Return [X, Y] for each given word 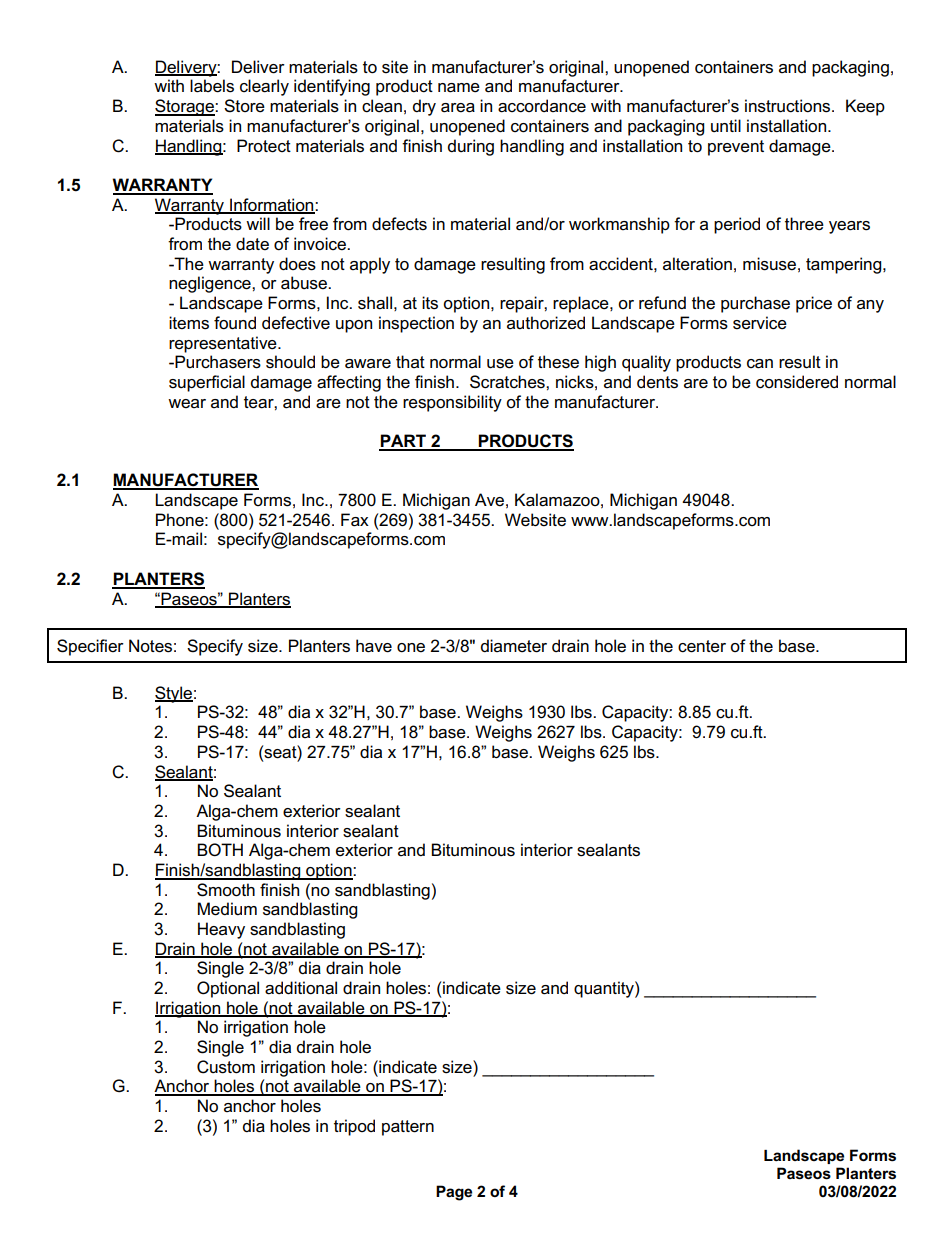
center [702, 646]
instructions [789, 106]
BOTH [220, 850]
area [458, 108]
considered [797, 382]
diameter [514, 646]
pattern [408, 1128]
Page [454, 1193]
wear [187, 404]
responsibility [452, 403]
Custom [226, 1067]
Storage [185, 107]
